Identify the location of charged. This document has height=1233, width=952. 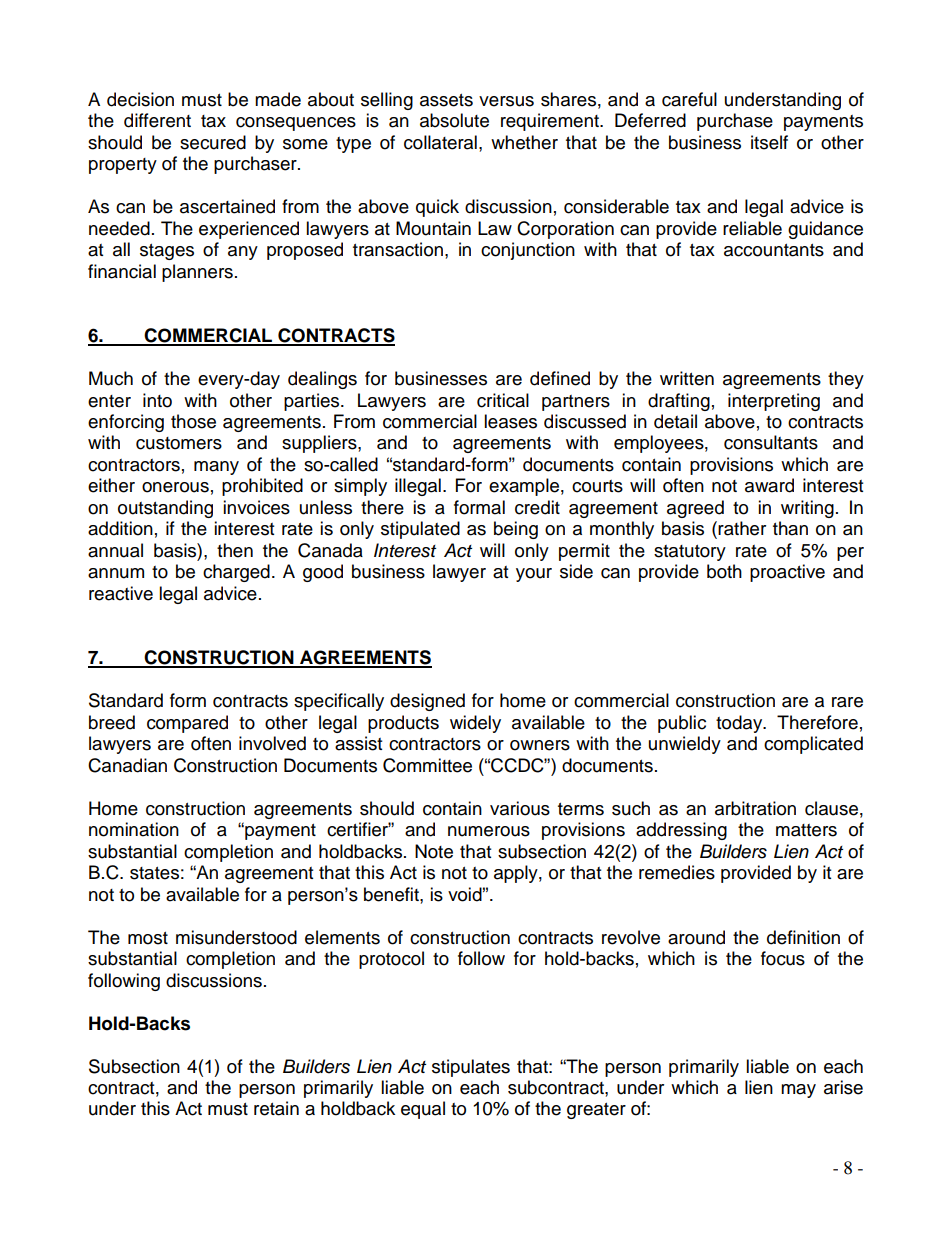
(236, 573).
